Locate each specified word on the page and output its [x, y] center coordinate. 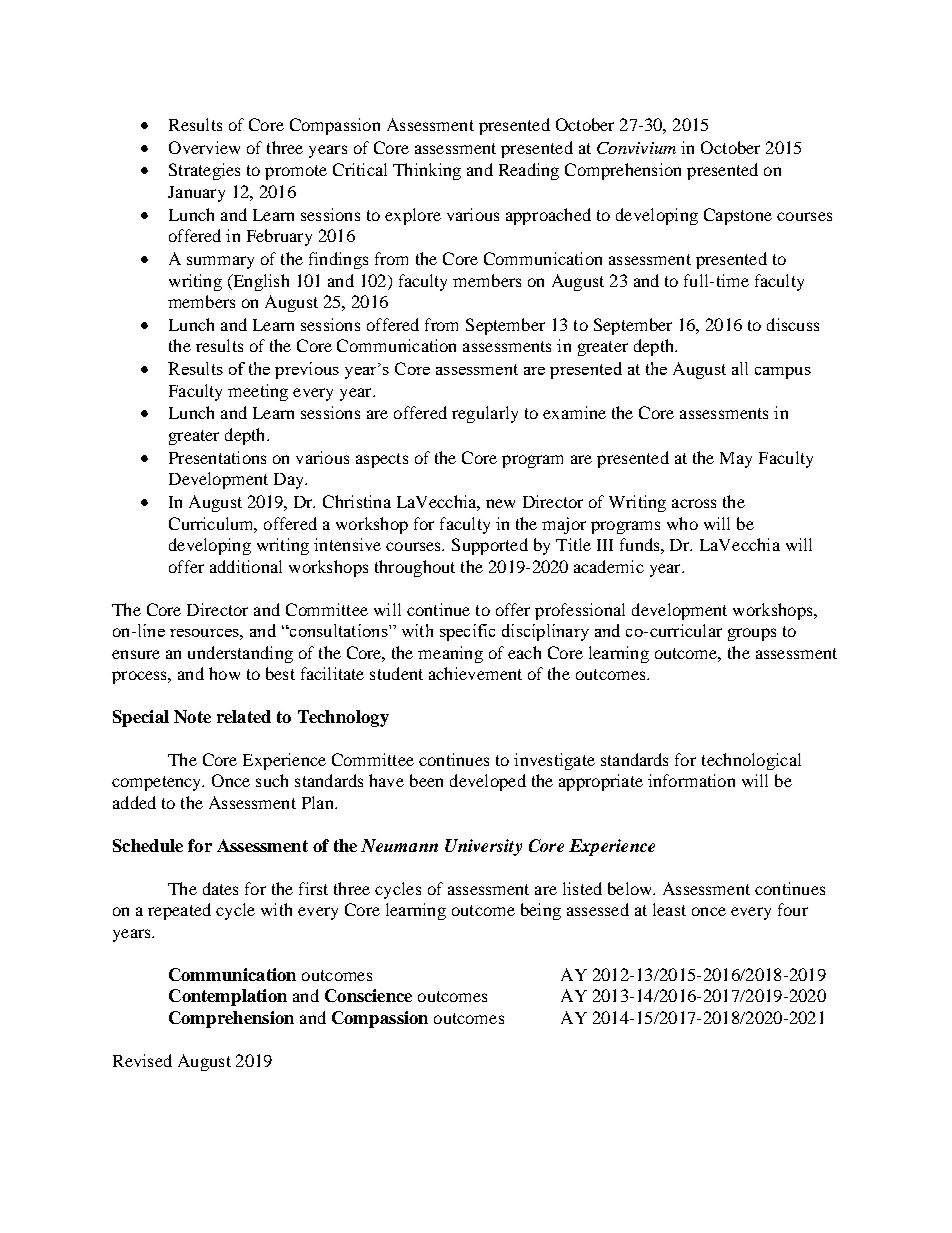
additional [246, 566]
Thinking [427, 171]
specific [467, 632]
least [669, 909]
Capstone [738, 216]
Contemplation [228, 997]
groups [752, 634]
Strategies [204, 171]
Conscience [368, 995]
